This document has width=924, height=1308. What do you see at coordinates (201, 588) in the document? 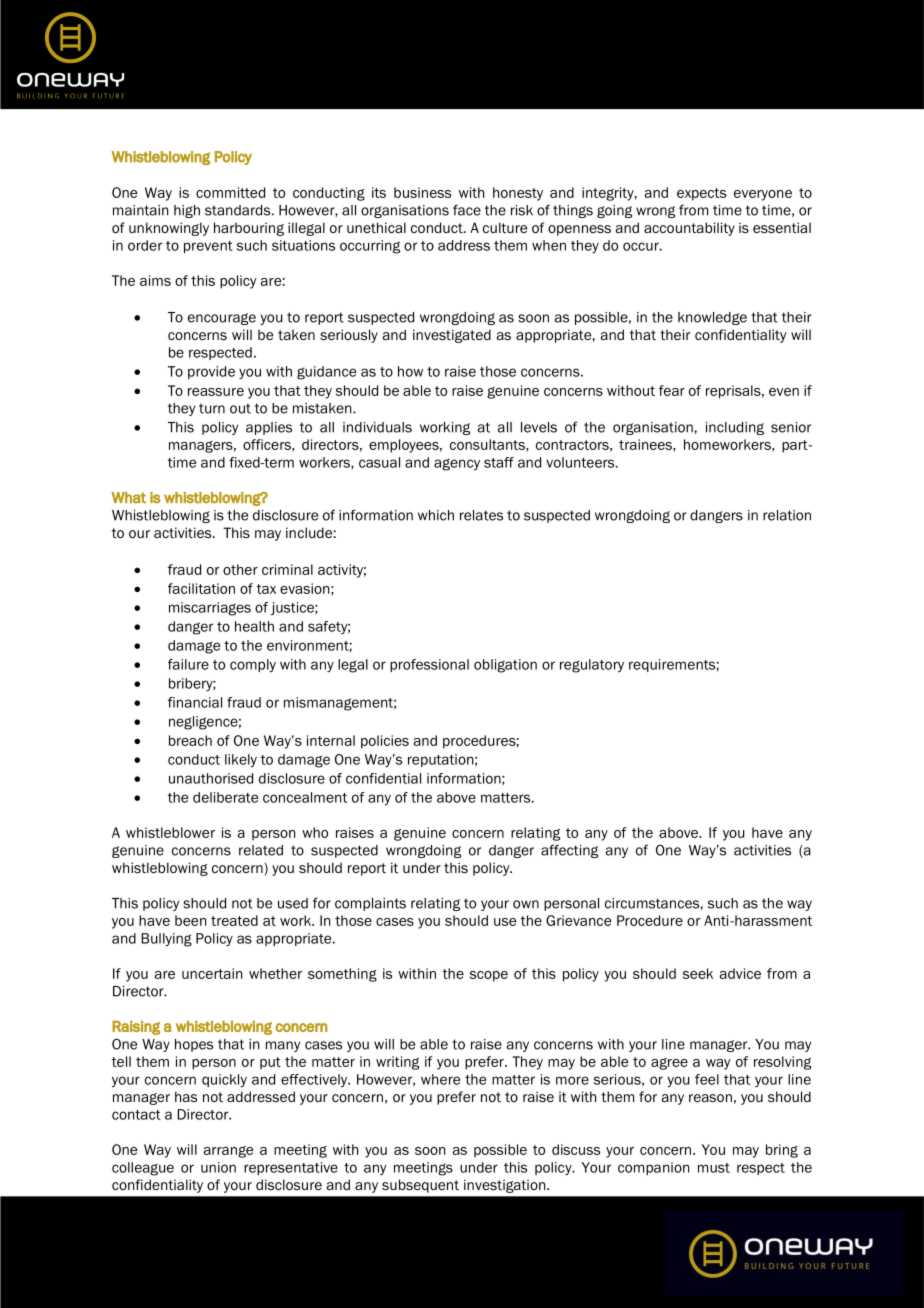
I see `facilitation` at bounding box center [201, 588].
